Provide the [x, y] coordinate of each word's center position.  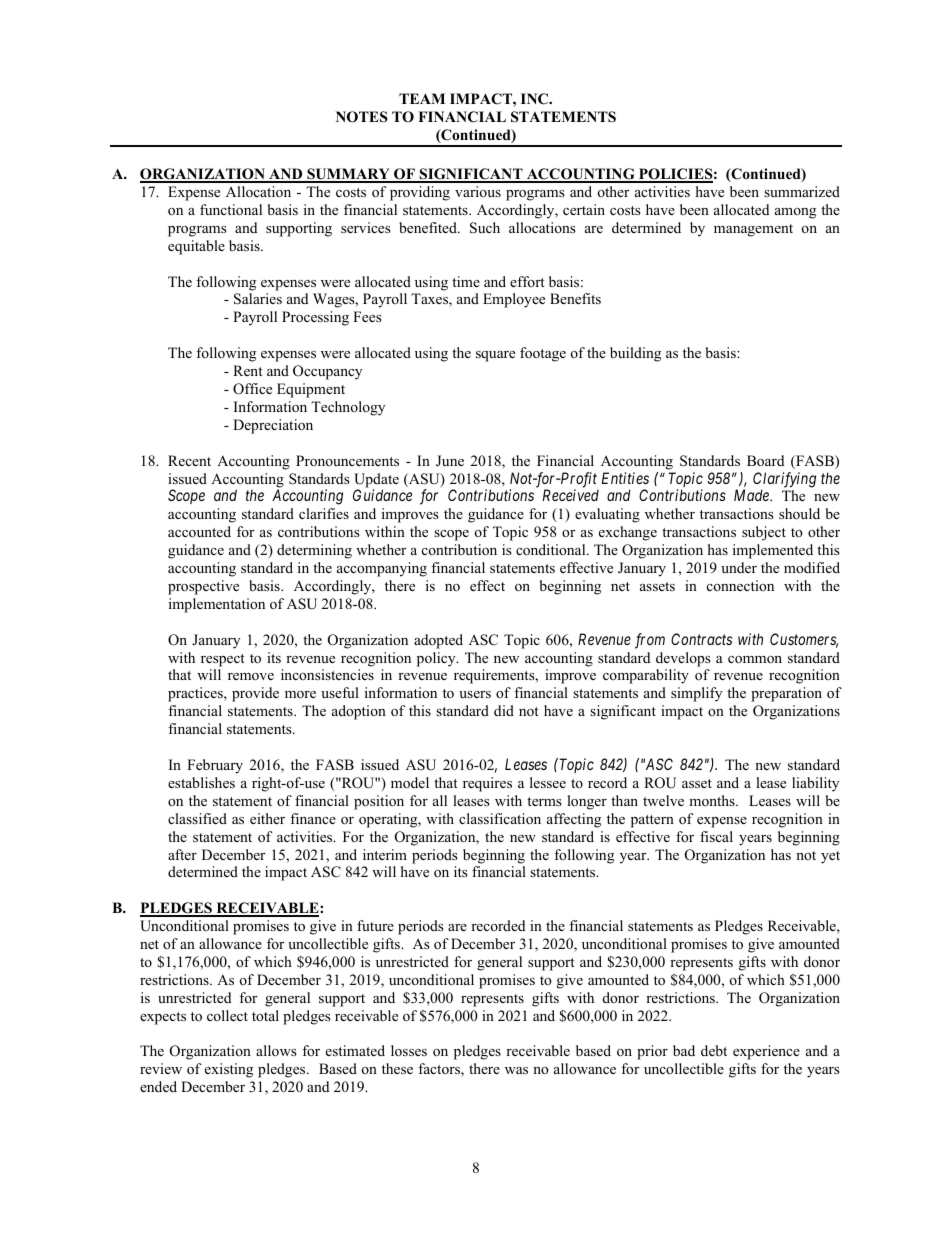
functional [231, 209]
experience [766, 1052]
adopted [438, 641]
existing [229, 1070]
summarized [802, 191]
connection [740, 585]
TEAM [422, 98]
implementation [217, 605]
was [516, 1070]
